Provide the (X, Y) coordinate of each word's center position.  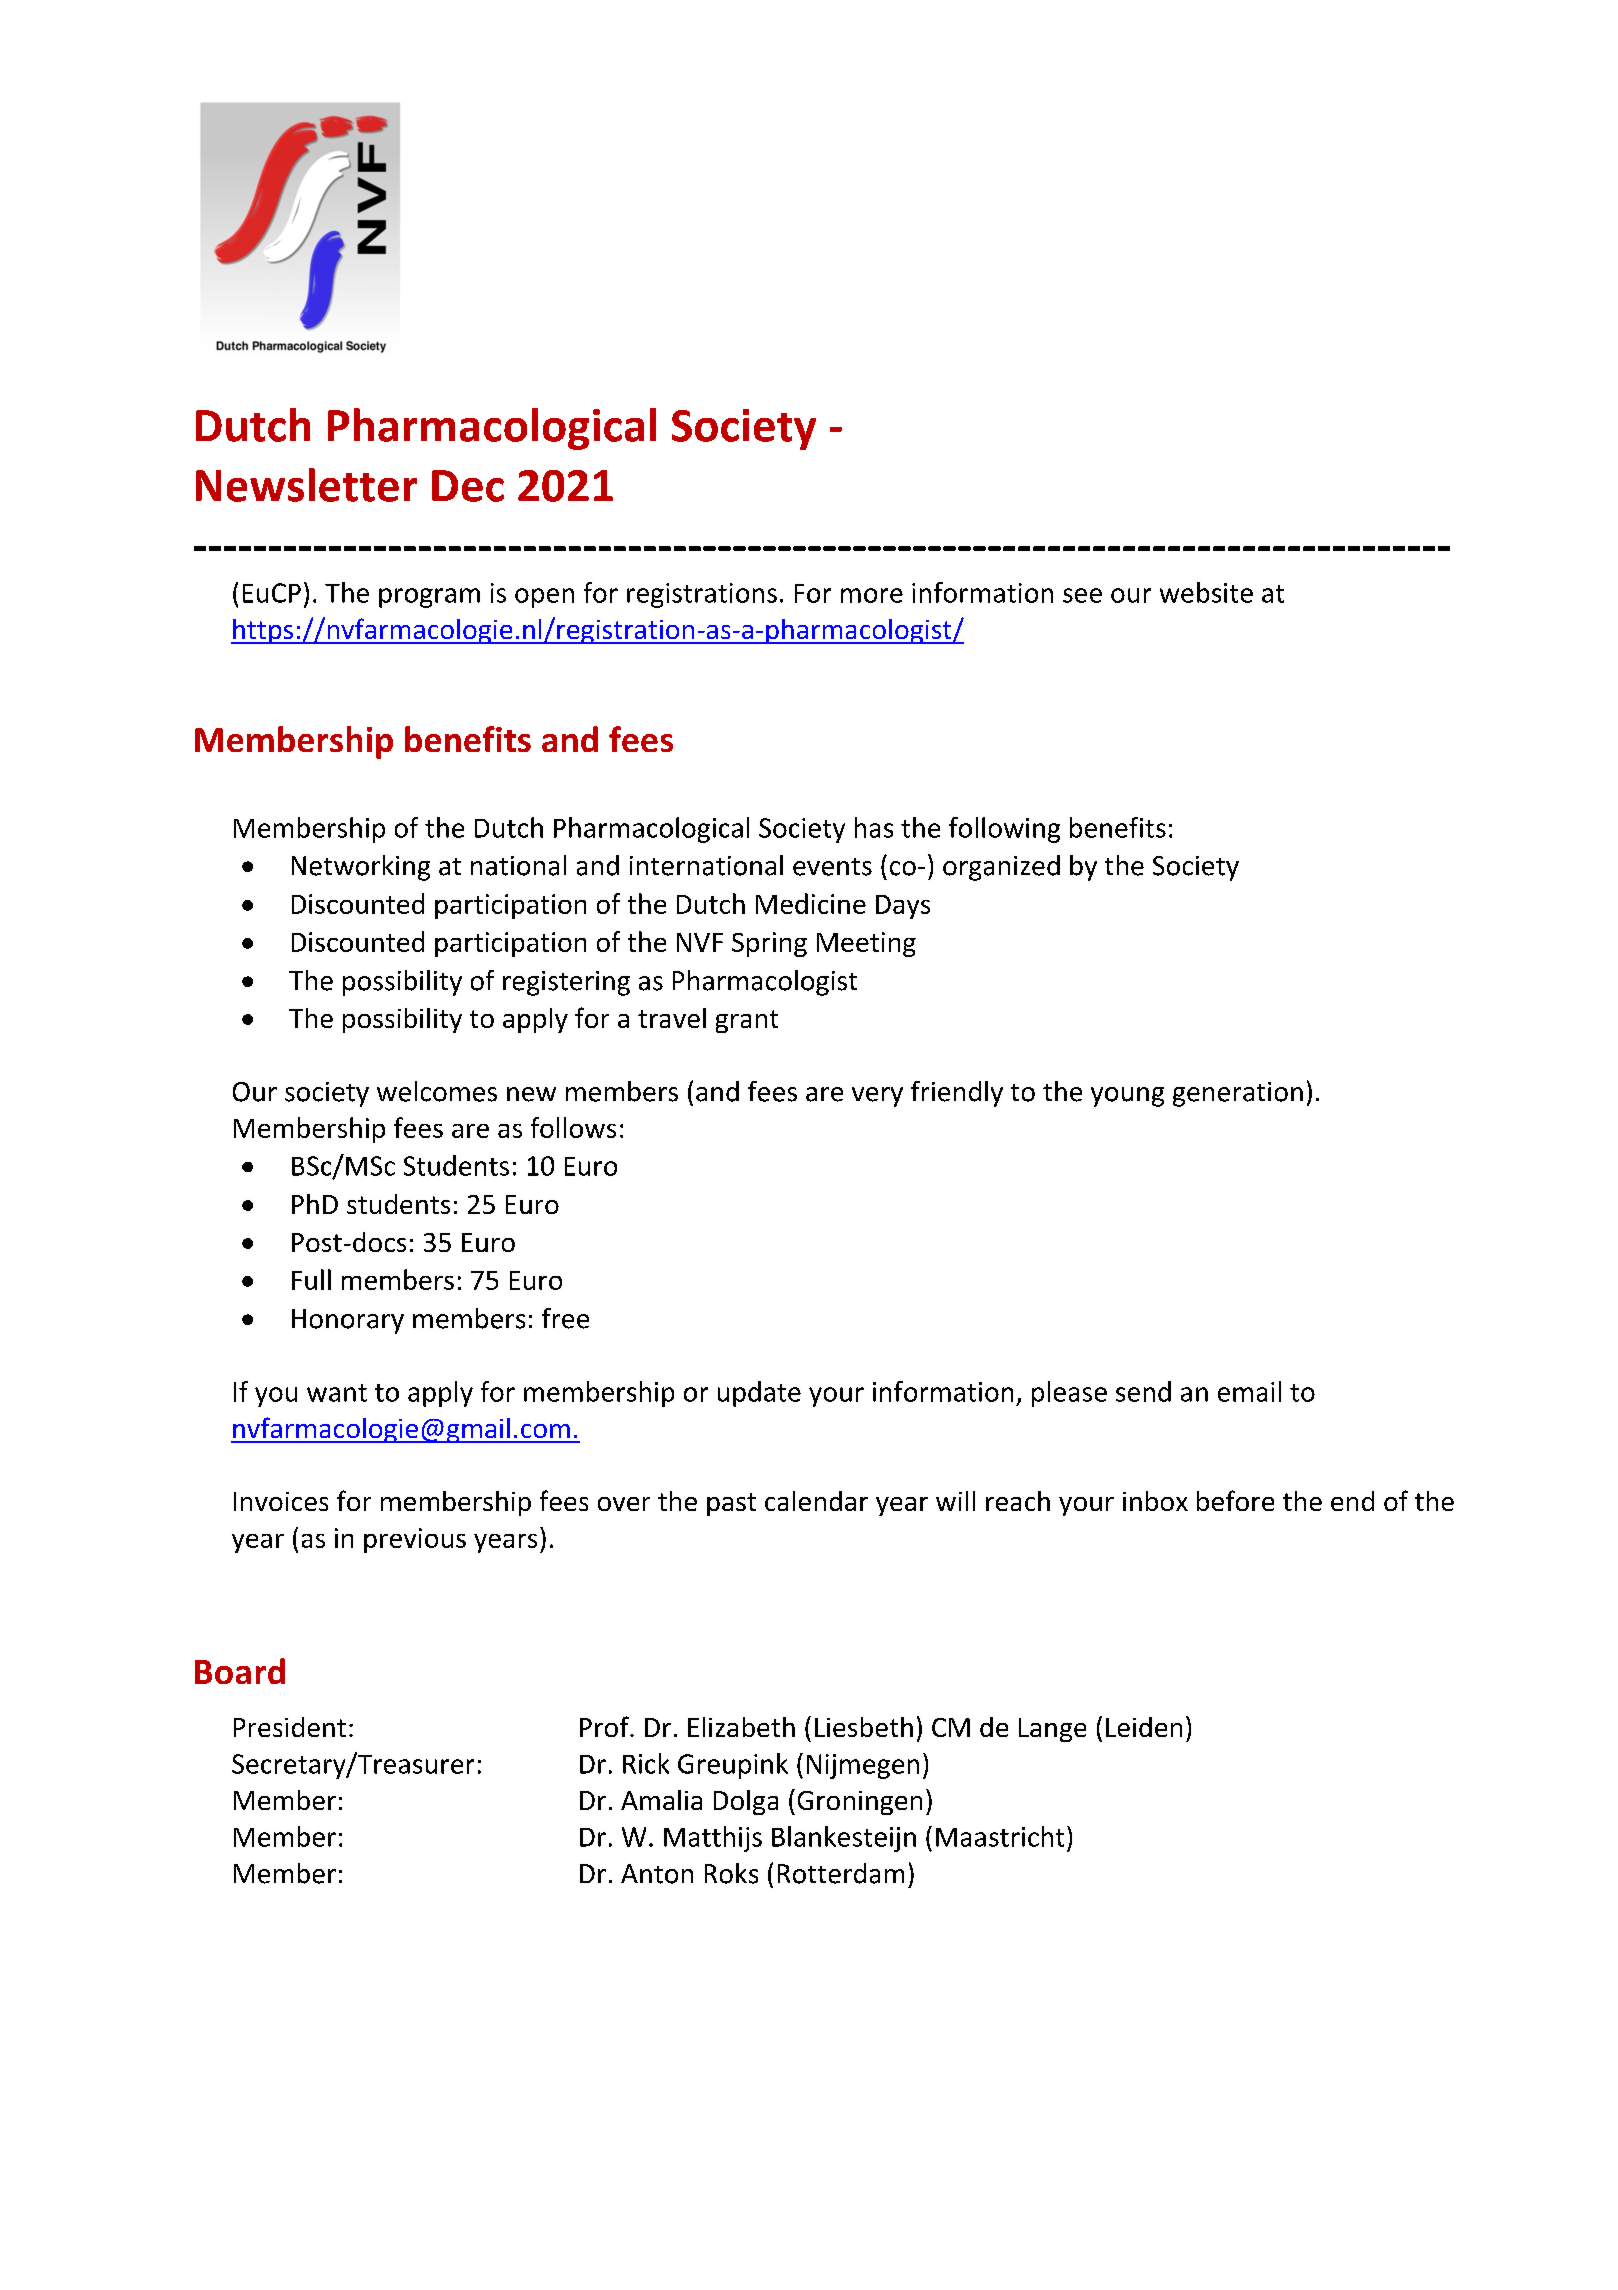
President (290, 1727)
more (872, 595)
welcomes (437, 1091)
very (877, 1097)
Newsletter (306, 485)
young (1127, 1097)
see (1082, 595)
